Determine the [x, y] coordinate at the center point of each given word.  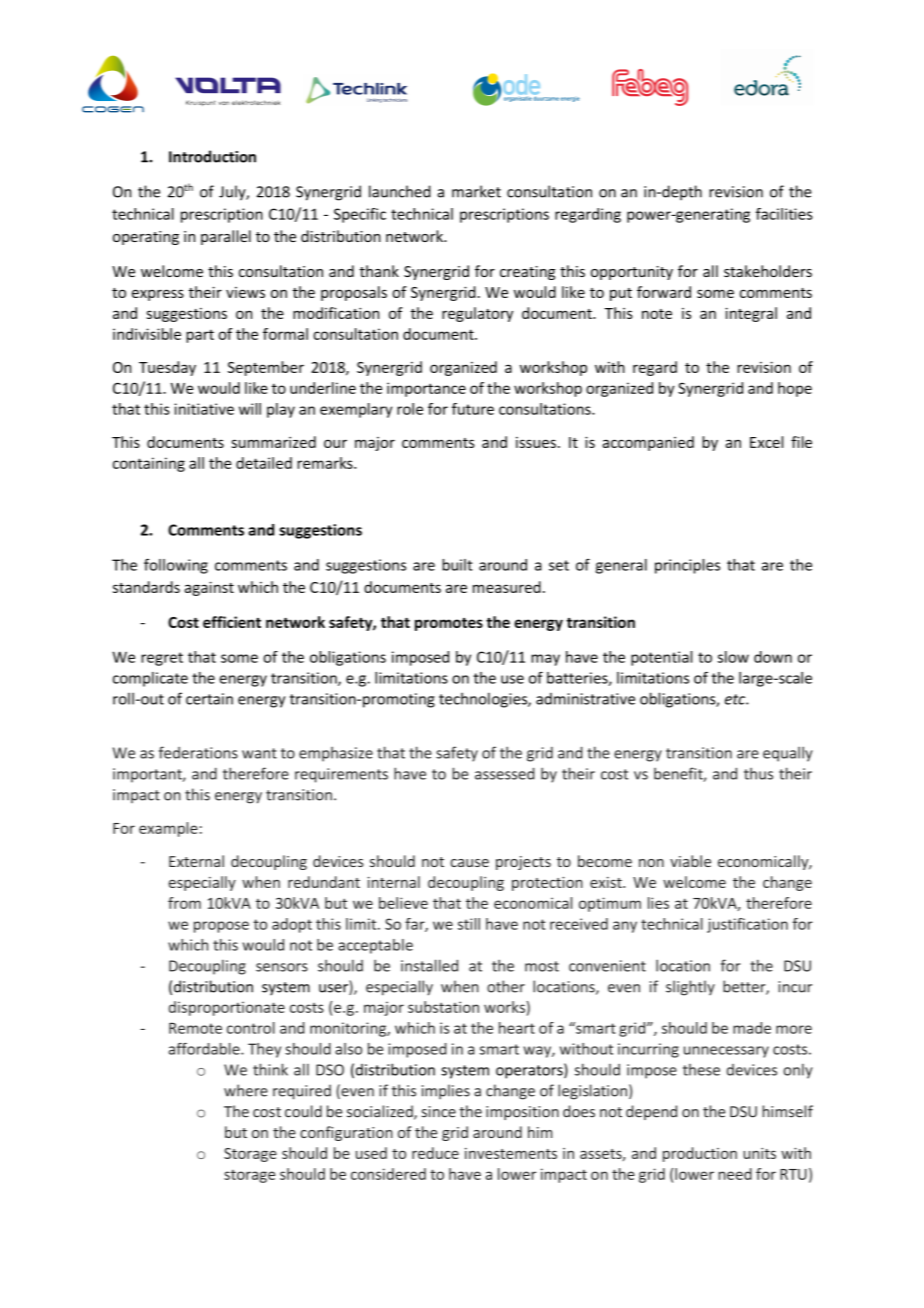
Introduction [212, 156]
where [246, 1090]
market [476, 191]
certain [209, 699]
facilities [784, 214]
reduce [435, 1153]
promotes [449, 624]
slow [733, 657]
